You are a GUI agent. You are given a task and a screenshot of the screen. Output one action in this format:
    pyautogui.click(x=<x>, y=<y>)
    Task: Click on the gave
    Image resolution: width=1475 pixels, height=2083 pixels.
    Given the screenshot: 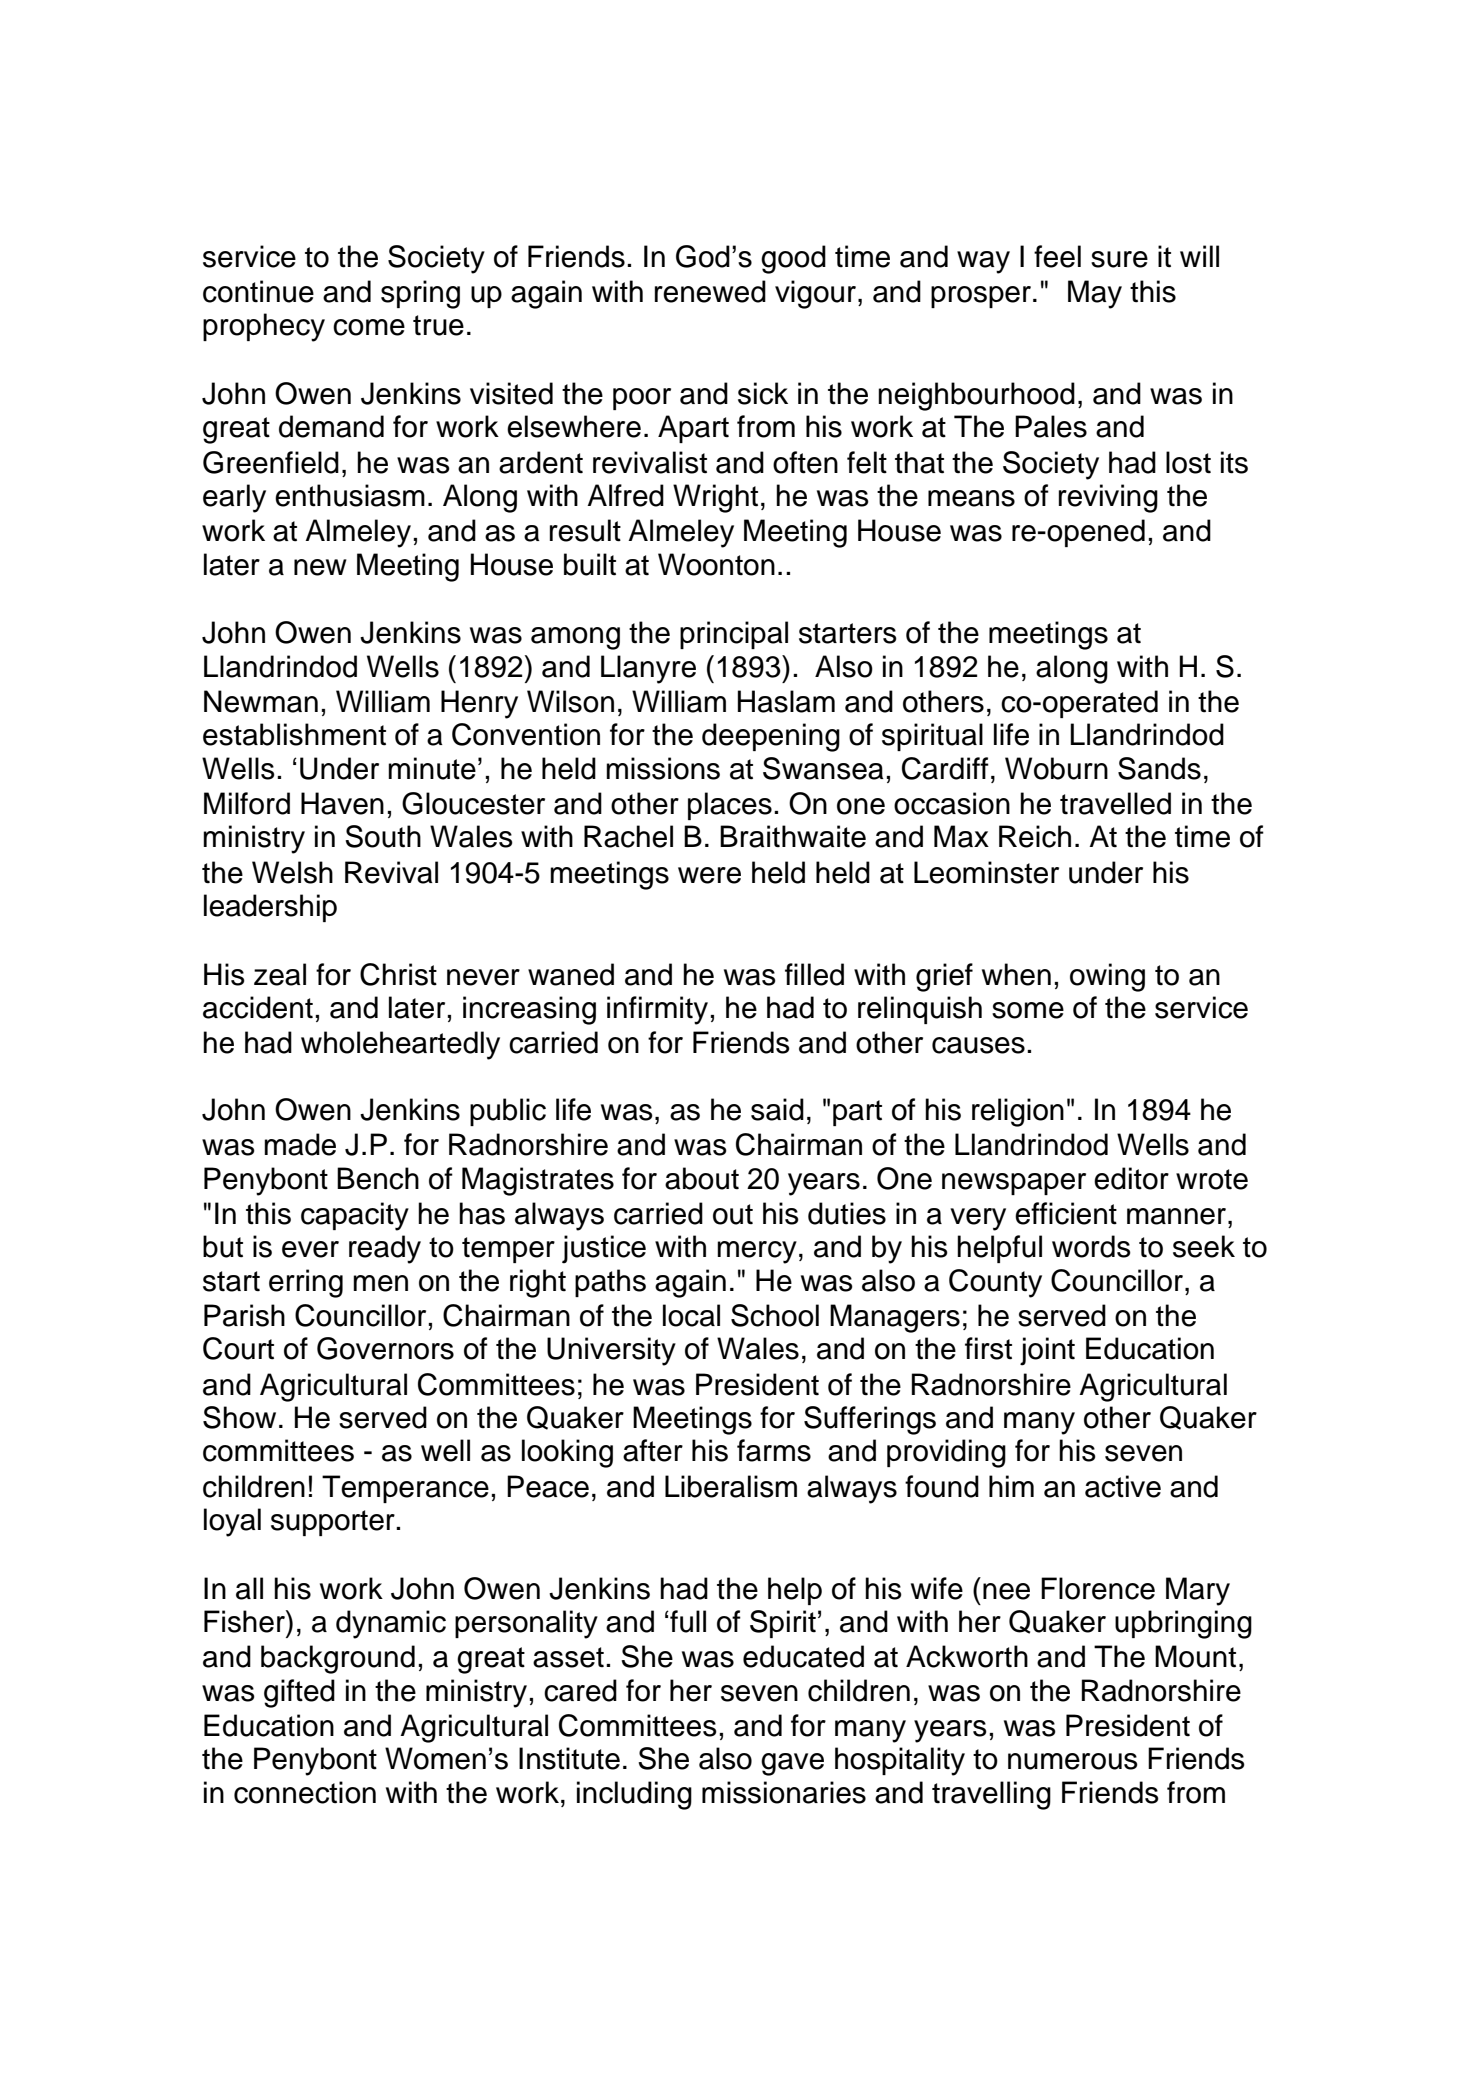 What is the action you would take?
    pyautogui.click(x=792, y=1764)
